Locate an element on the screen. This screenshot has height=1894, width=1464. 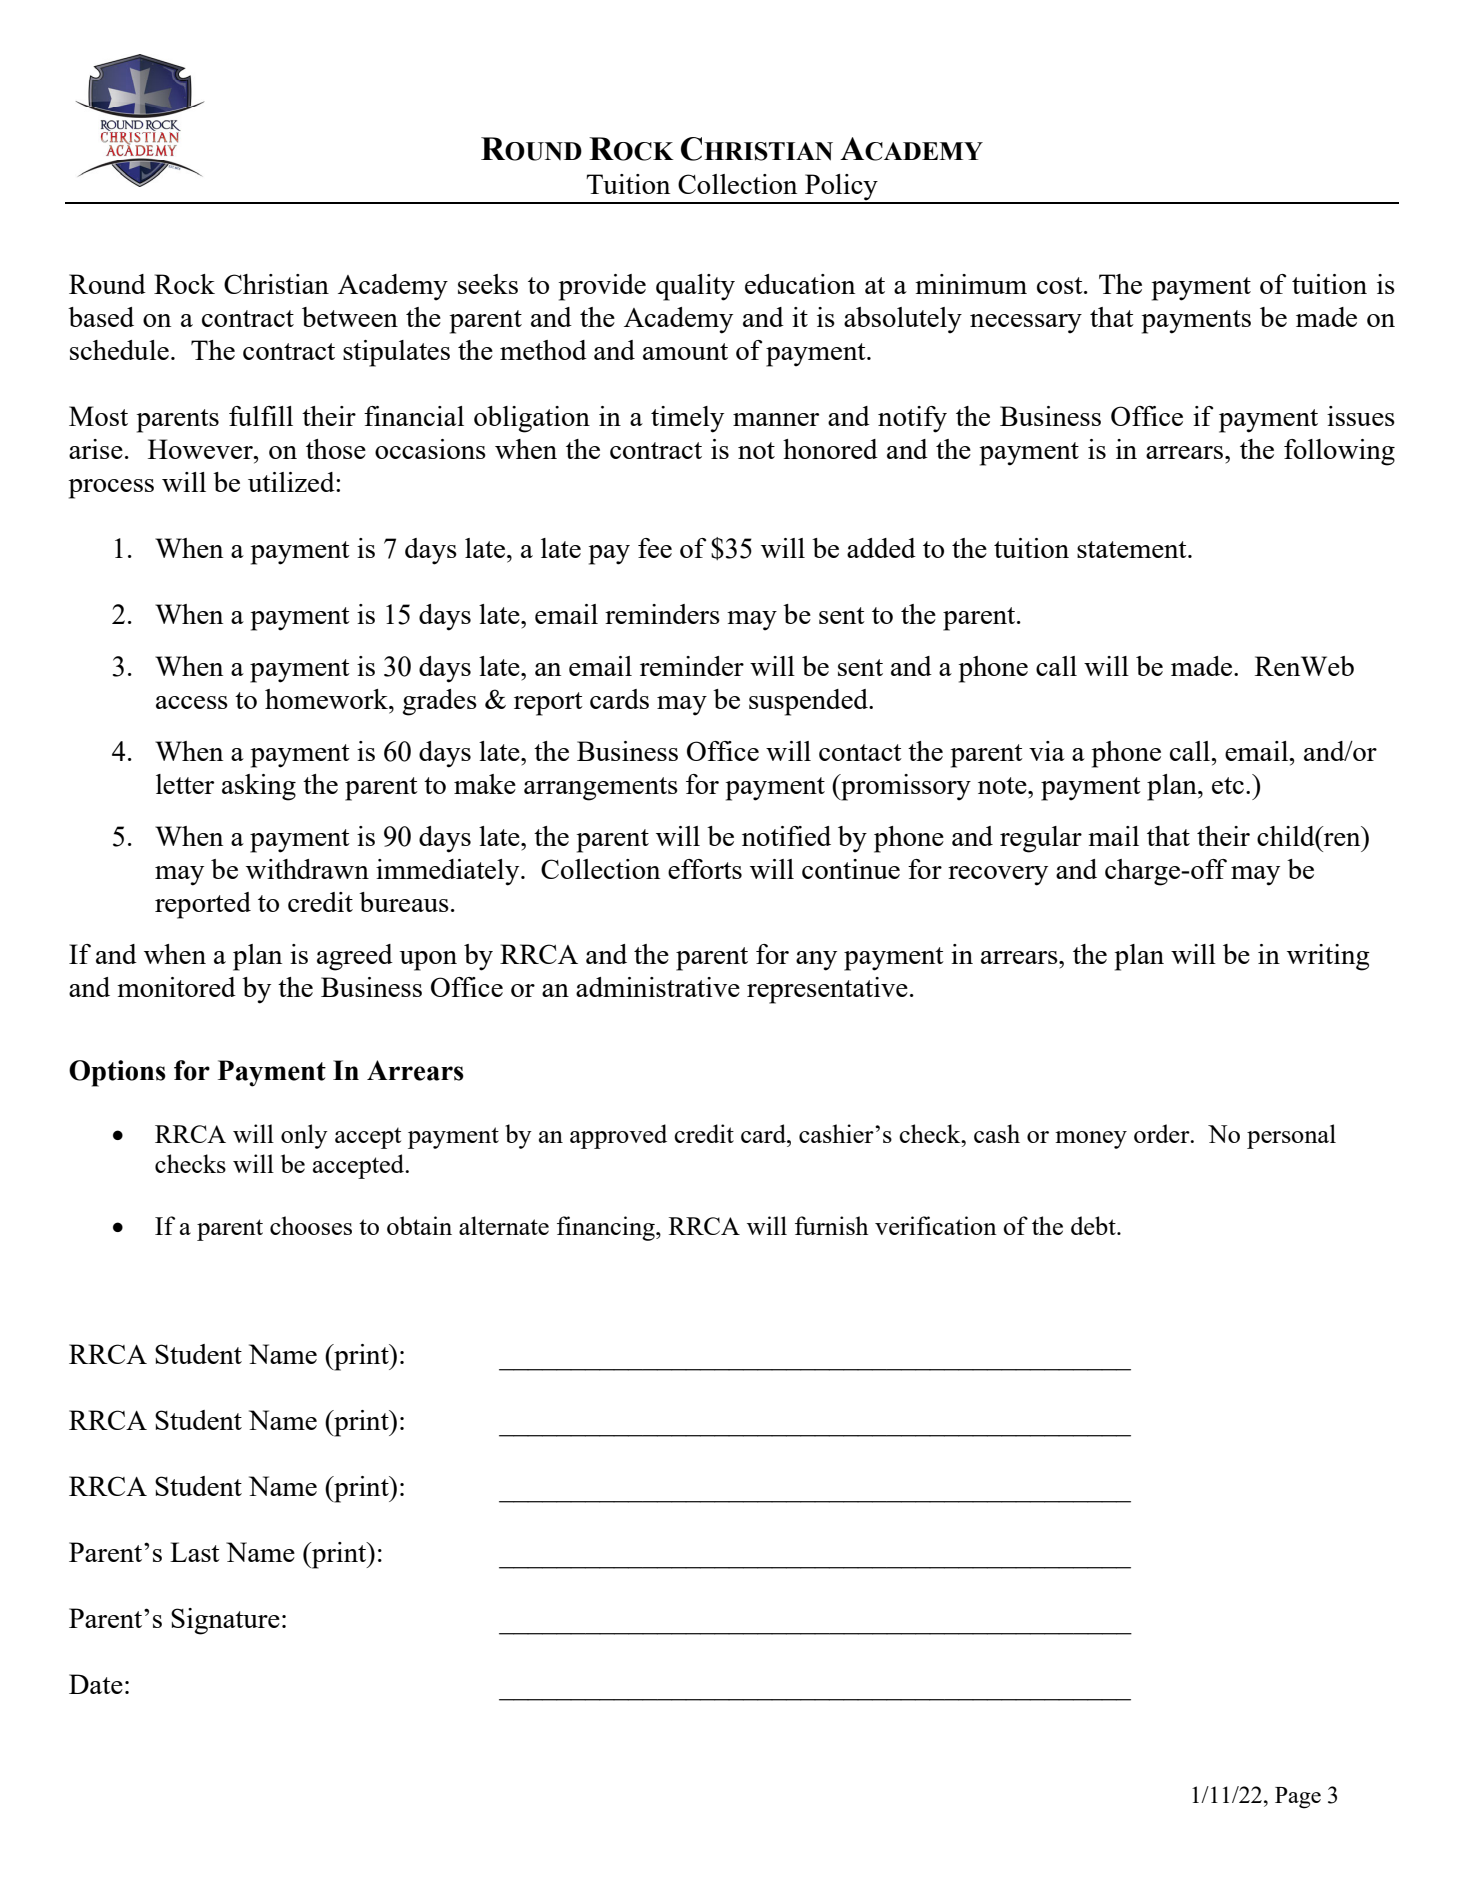
debt is located at coordinates (1094, 1225).
